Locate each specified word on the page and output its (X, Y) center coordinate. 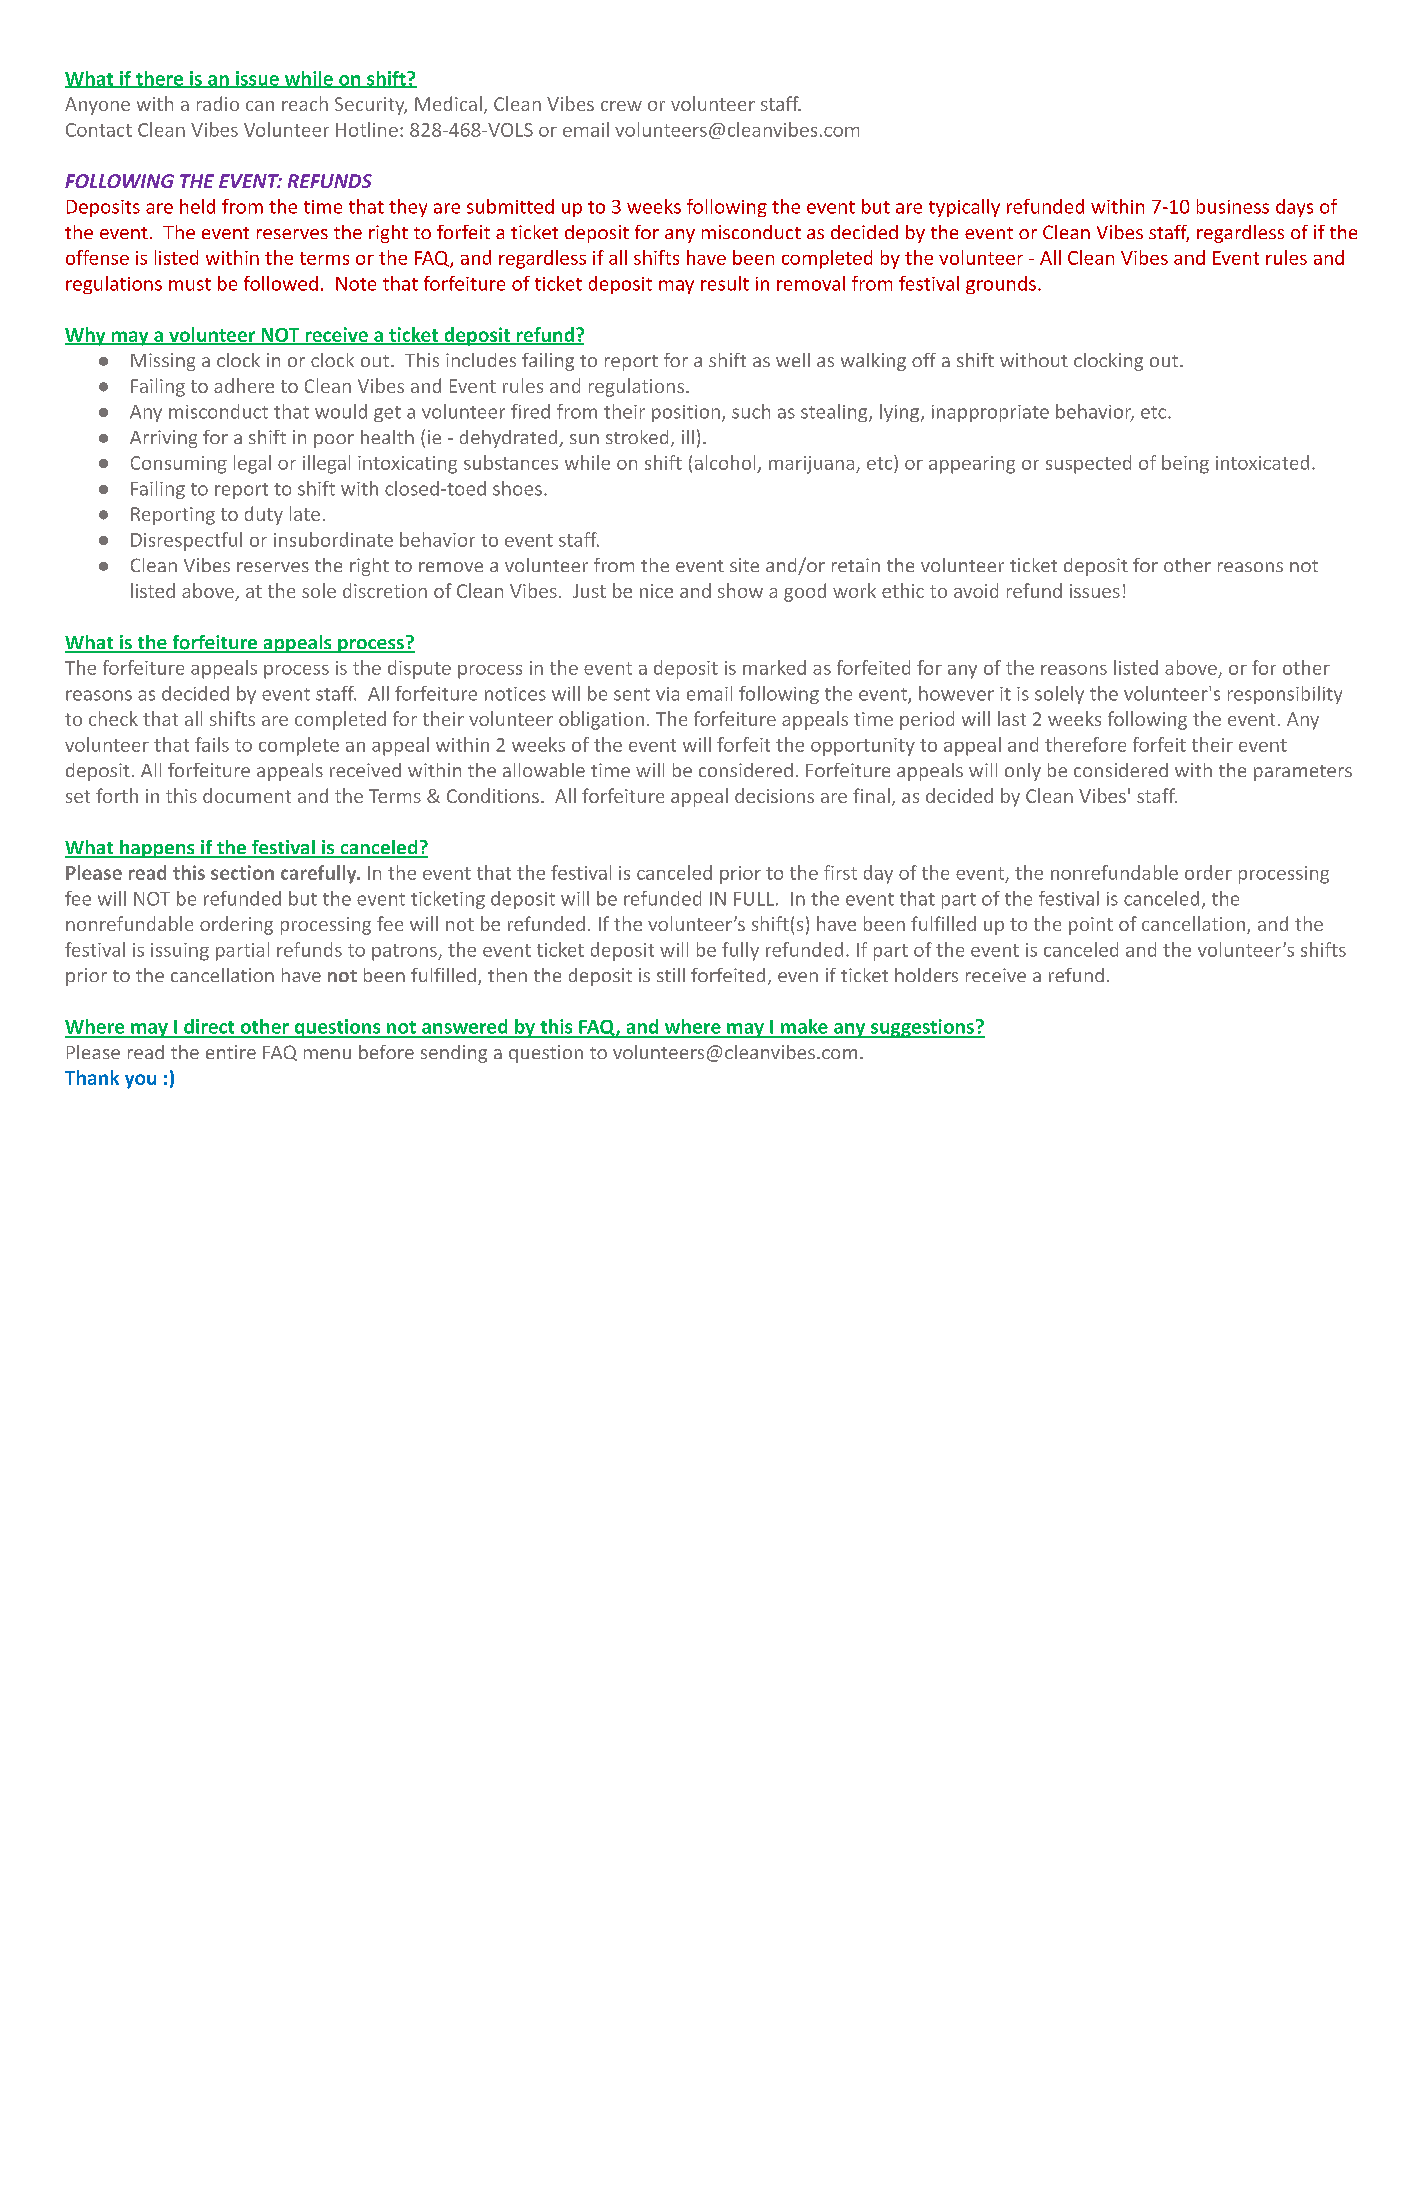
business (1233, 206)
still (671, 975)
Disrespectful (186, 541)
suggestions (922, 1028)
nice (656, 591)
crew (621, 106)
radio (218, 103)
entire (231, 1052)
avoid (976, 590)
